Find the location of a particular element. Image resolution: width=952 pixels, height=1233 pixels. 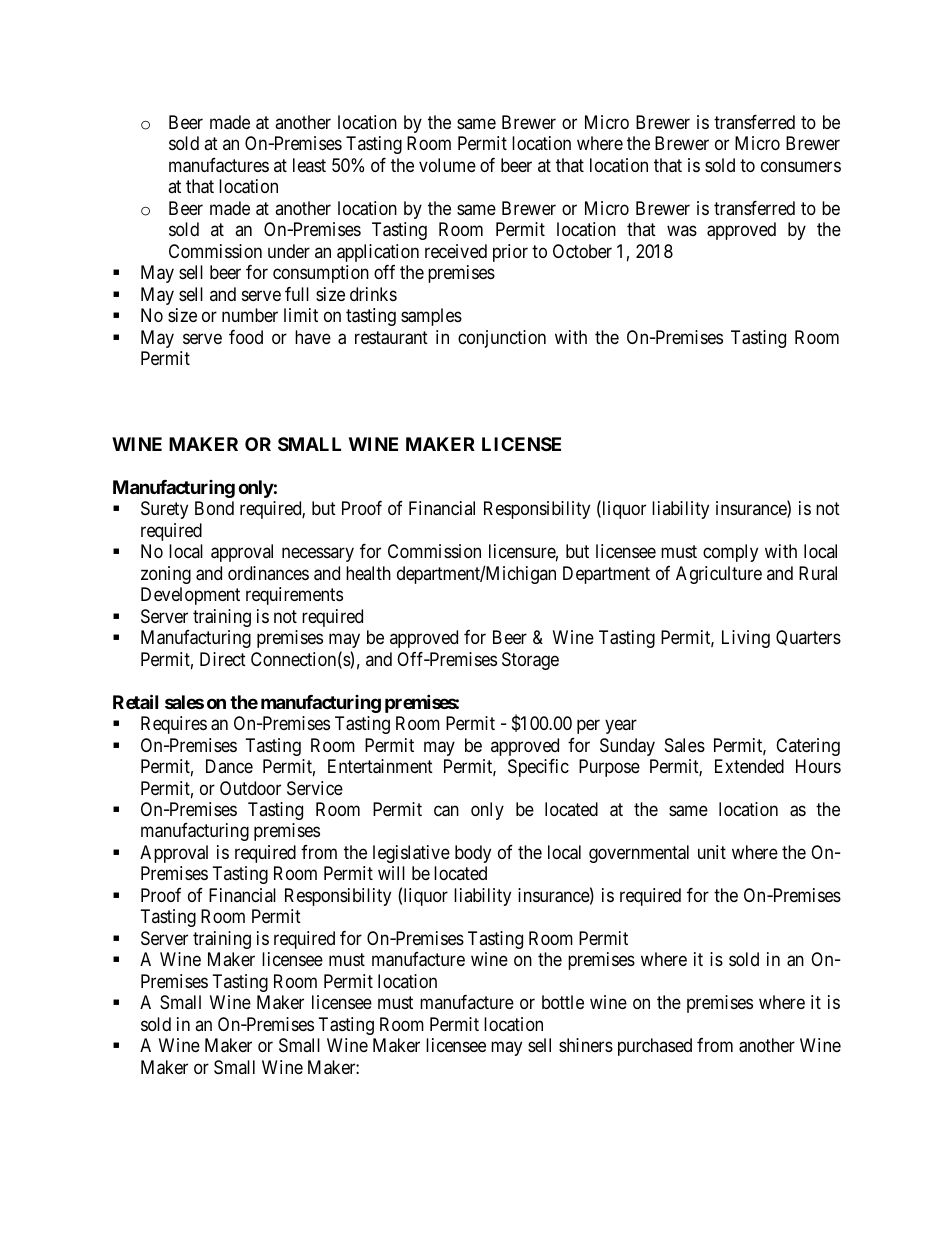

Extended is located at coordinates (749, 766).
